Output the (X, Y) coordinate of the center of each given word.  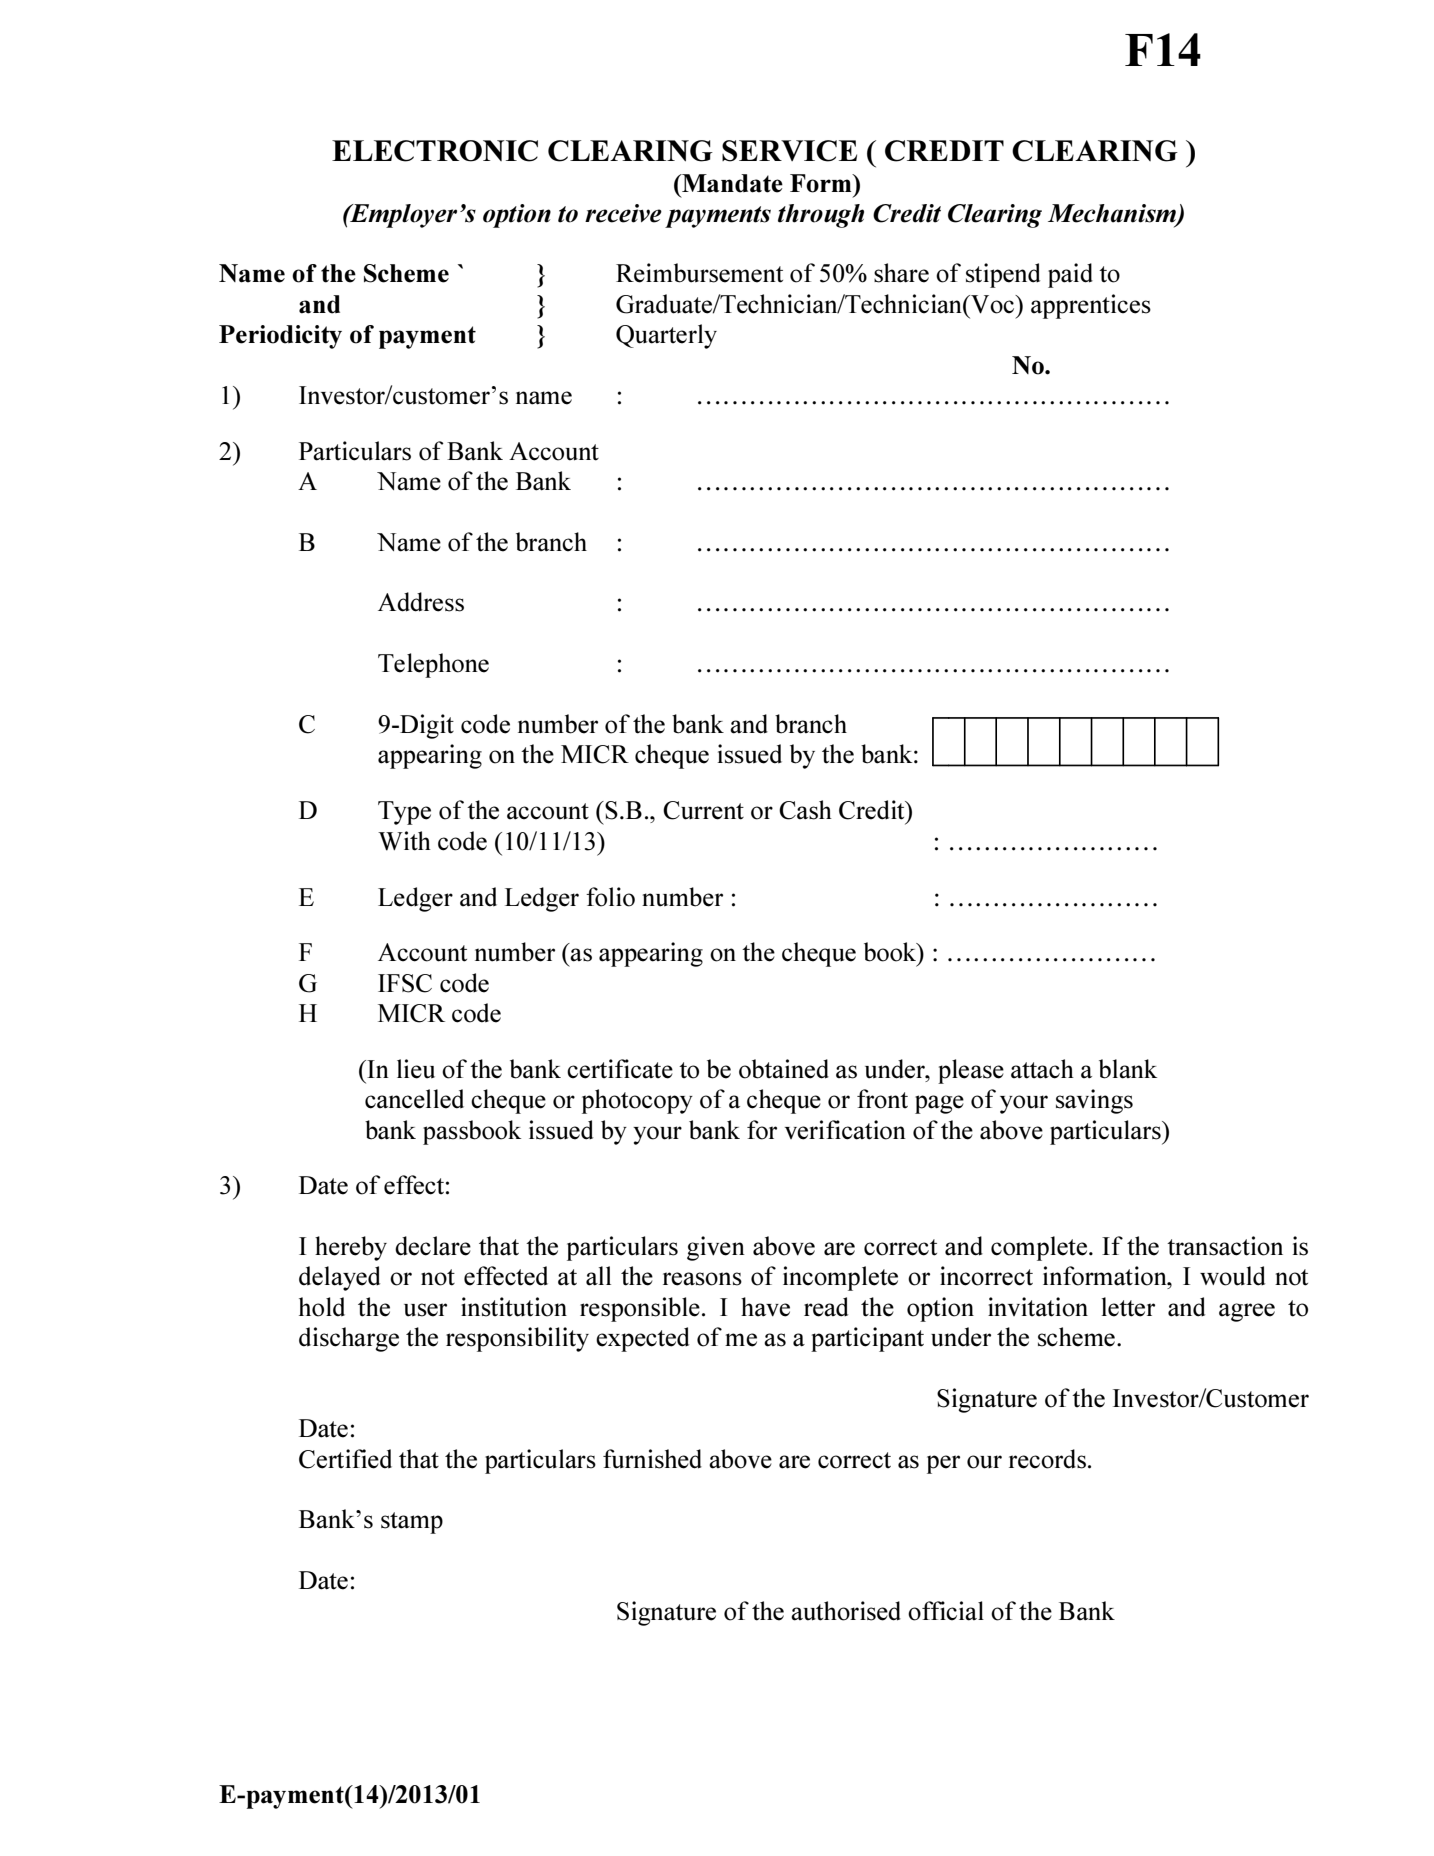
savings (1094, 1101)
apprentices (1091, 306)
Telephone (433, 665)
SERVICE (789, 151)
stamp (412, 1523)
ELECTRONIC (435, 151)
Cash (805, 810)
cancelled (414, 1099)
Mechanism (1113, 214)
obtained (784, 1069)
